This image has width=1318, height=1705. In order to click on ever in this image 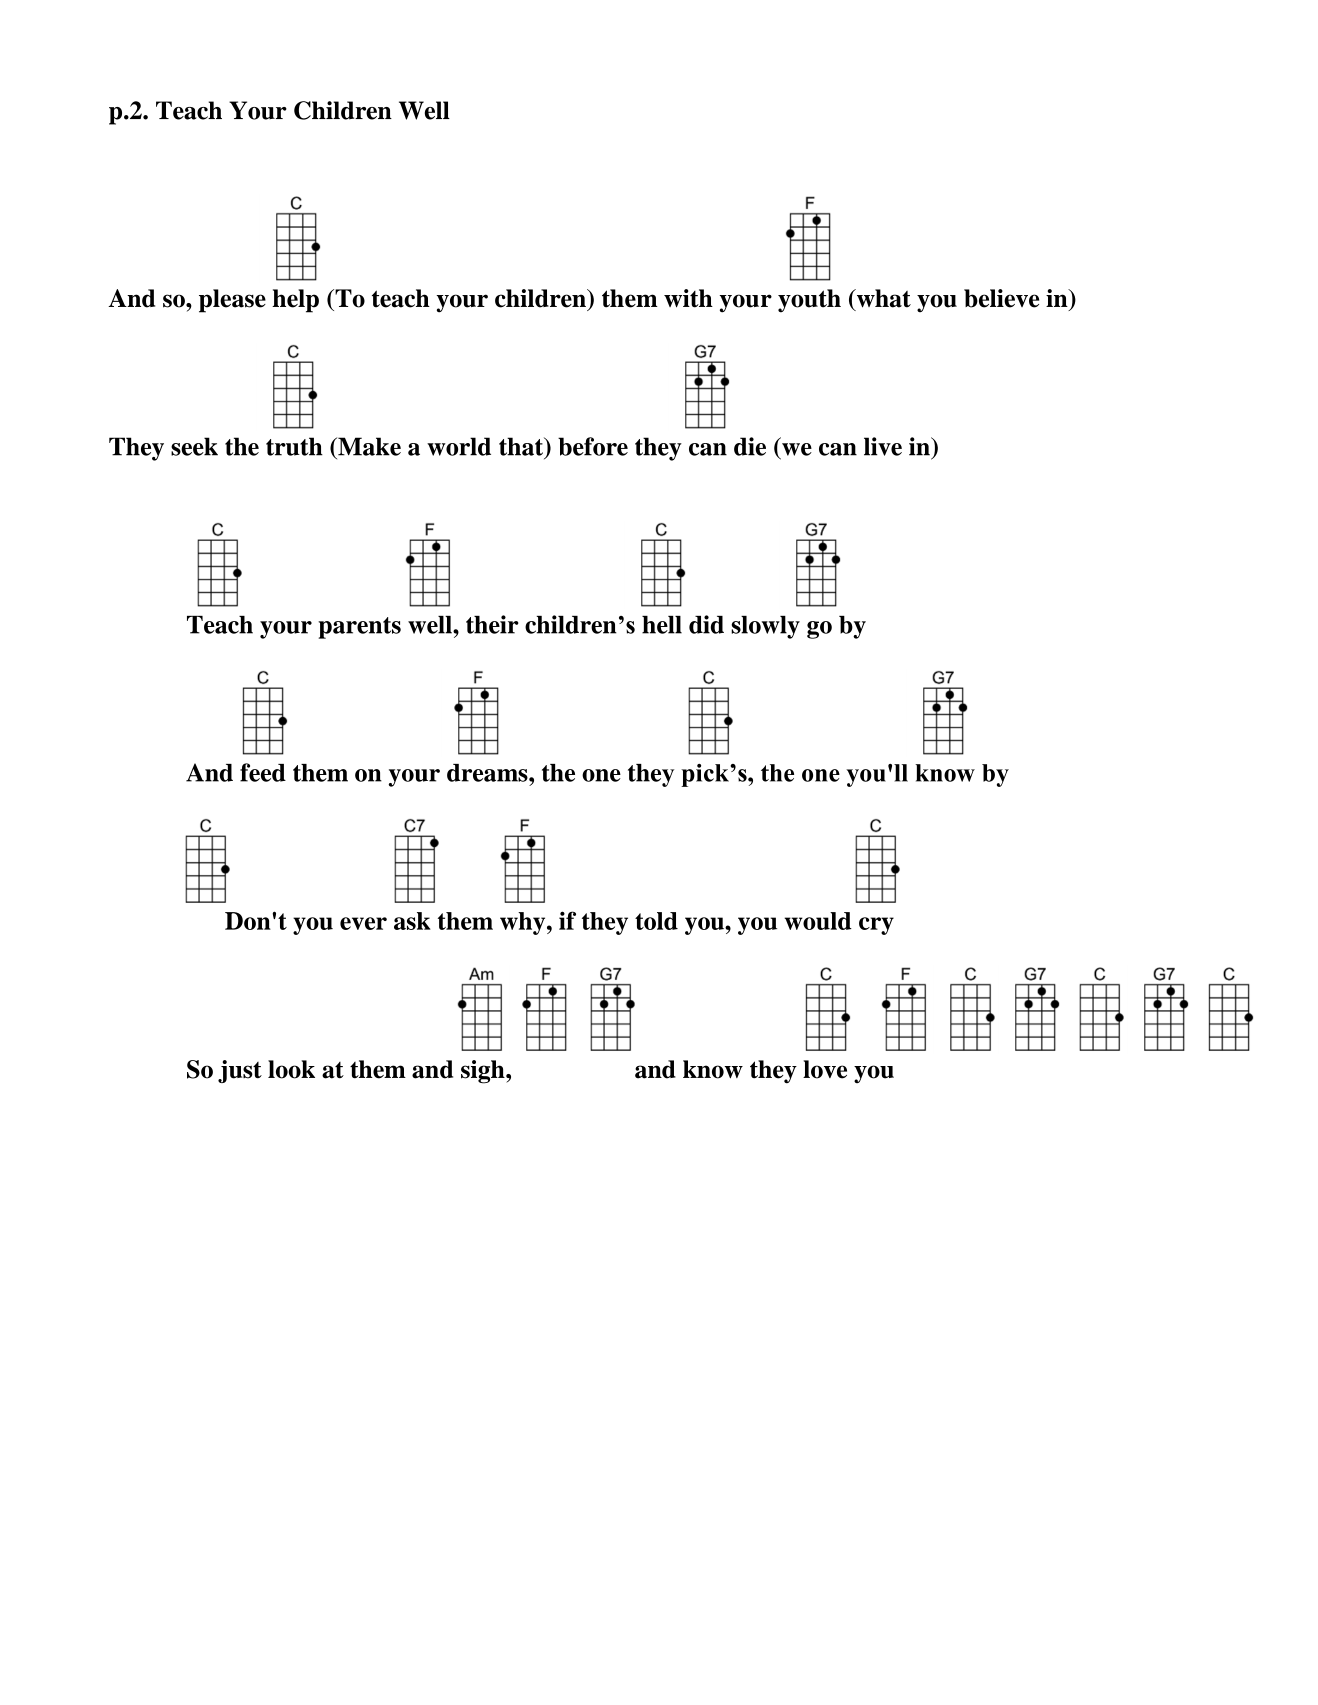, I will do `click(363, 923)`.
